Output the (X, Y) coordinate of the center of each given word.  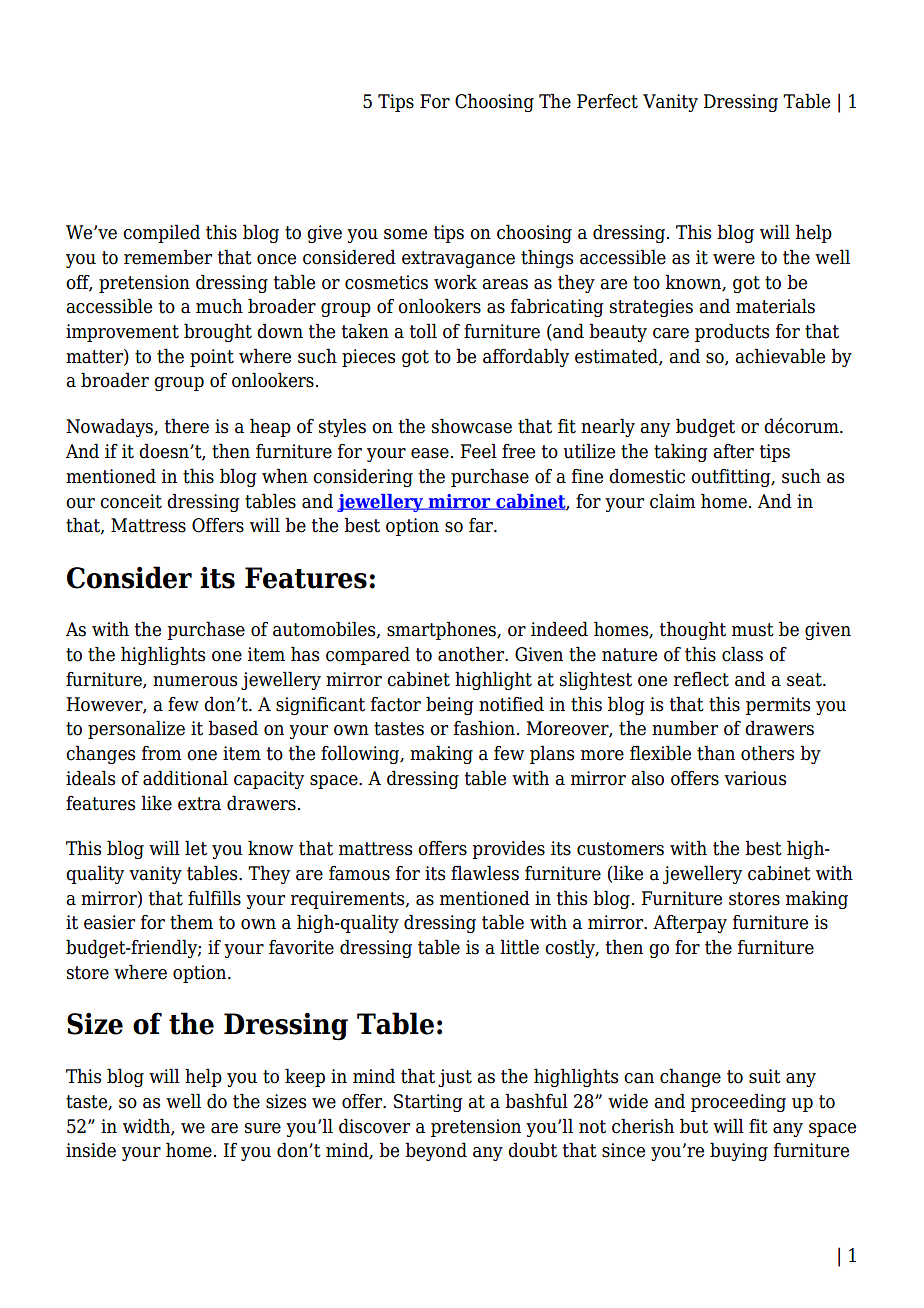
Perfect (607, 101)
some (405, 234)
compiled (161, 233)
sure (263, 1128)
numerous (195, 681)
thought (693, 630)
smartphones (442, 630)
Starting (428, 1103)
